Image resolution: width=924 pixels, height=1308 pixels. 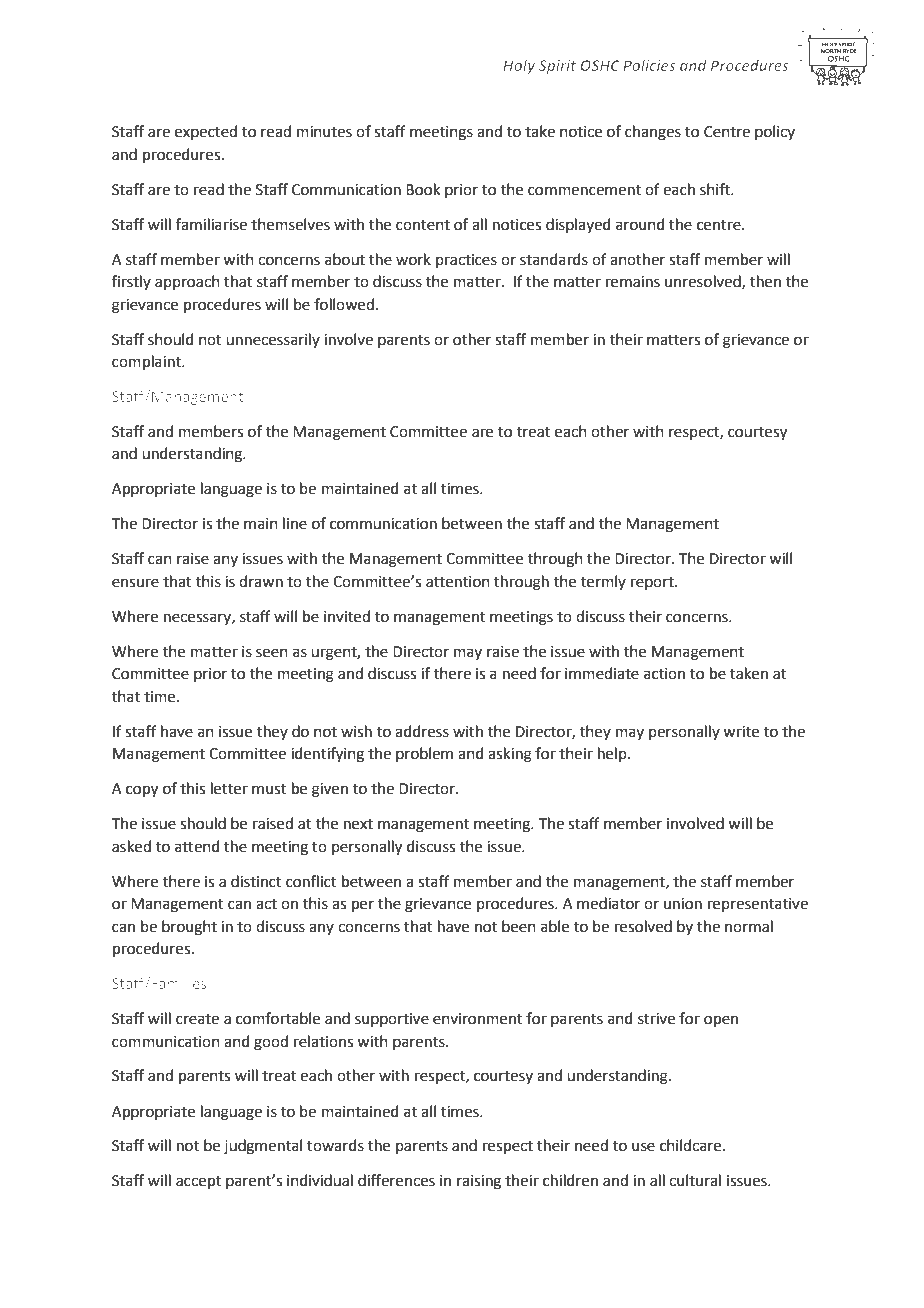 I want to click on accept, so click(x=198, y=1182).
